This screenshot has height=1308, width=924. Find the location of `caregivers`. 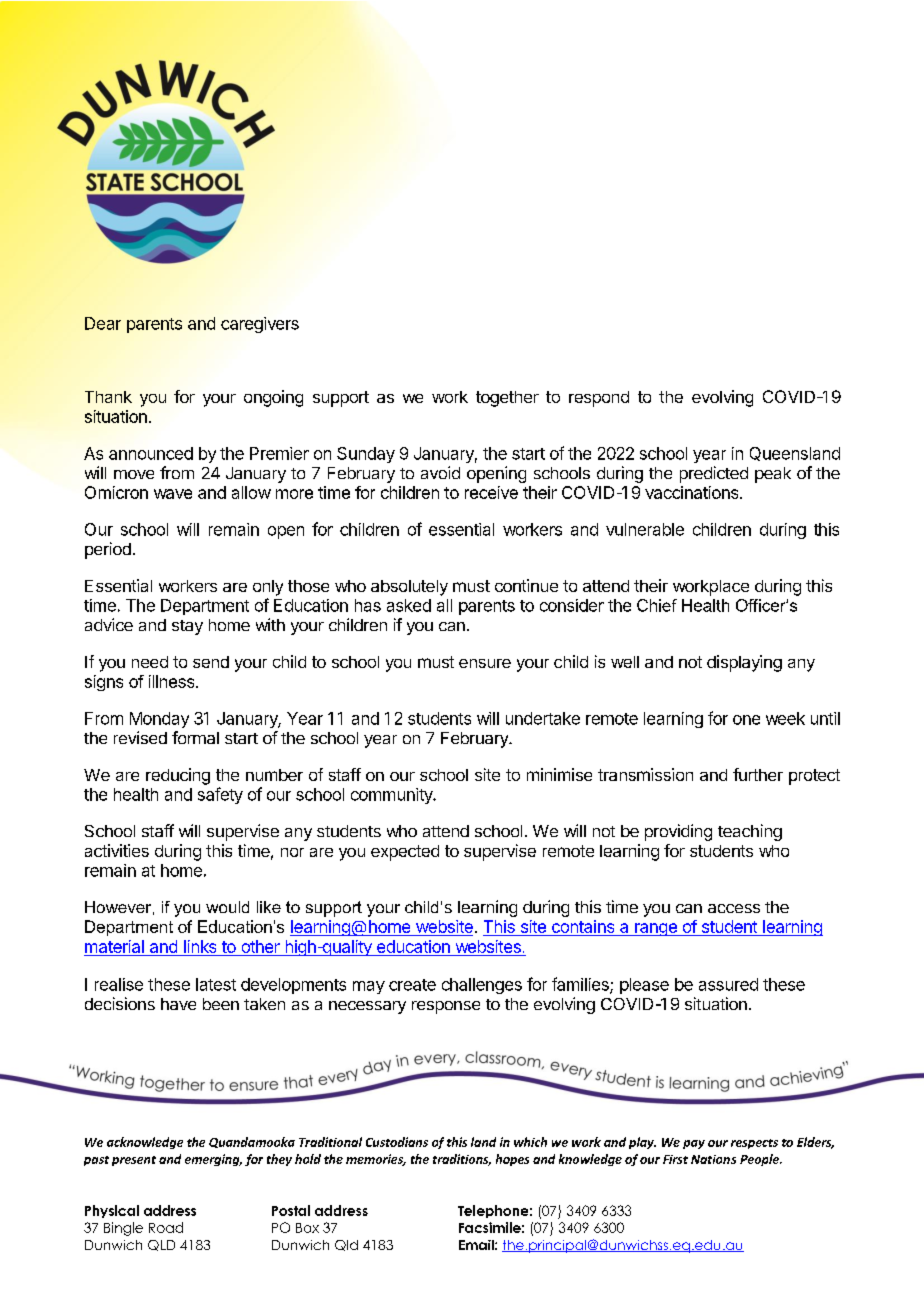

caregivers is located at coordinates (260, 325).
